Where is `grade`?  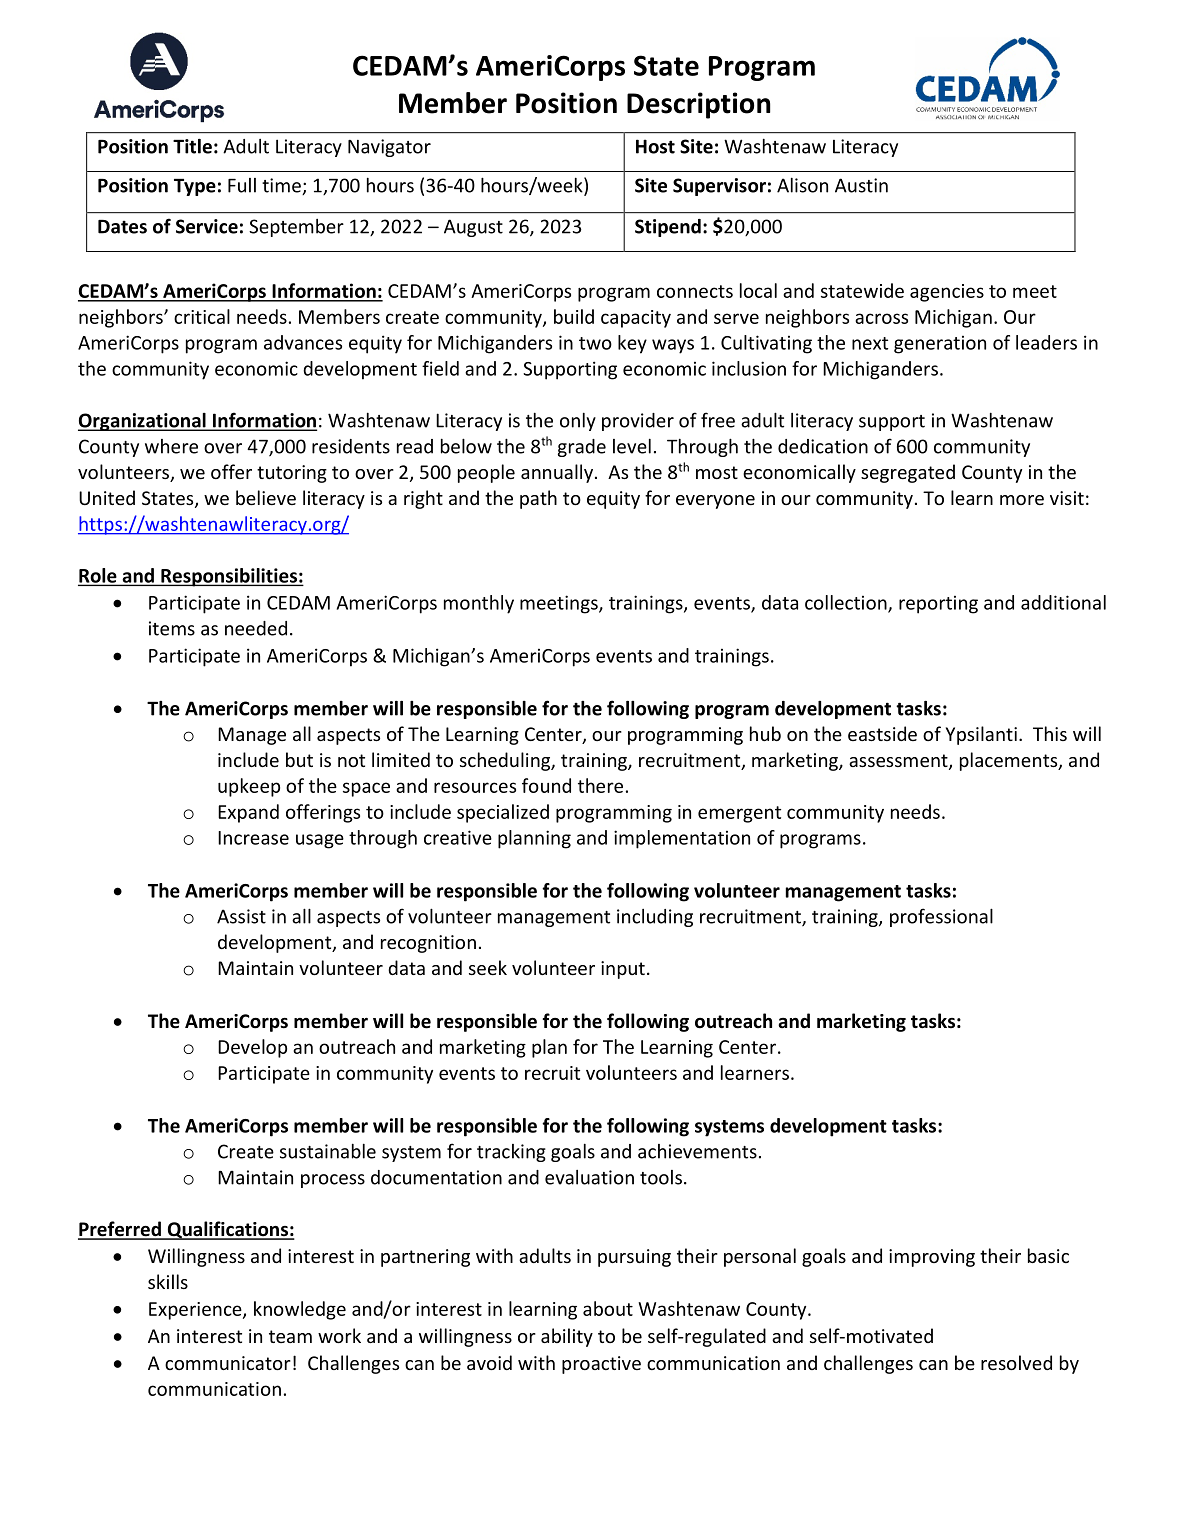 grade is located at coordinates (582, 448).
